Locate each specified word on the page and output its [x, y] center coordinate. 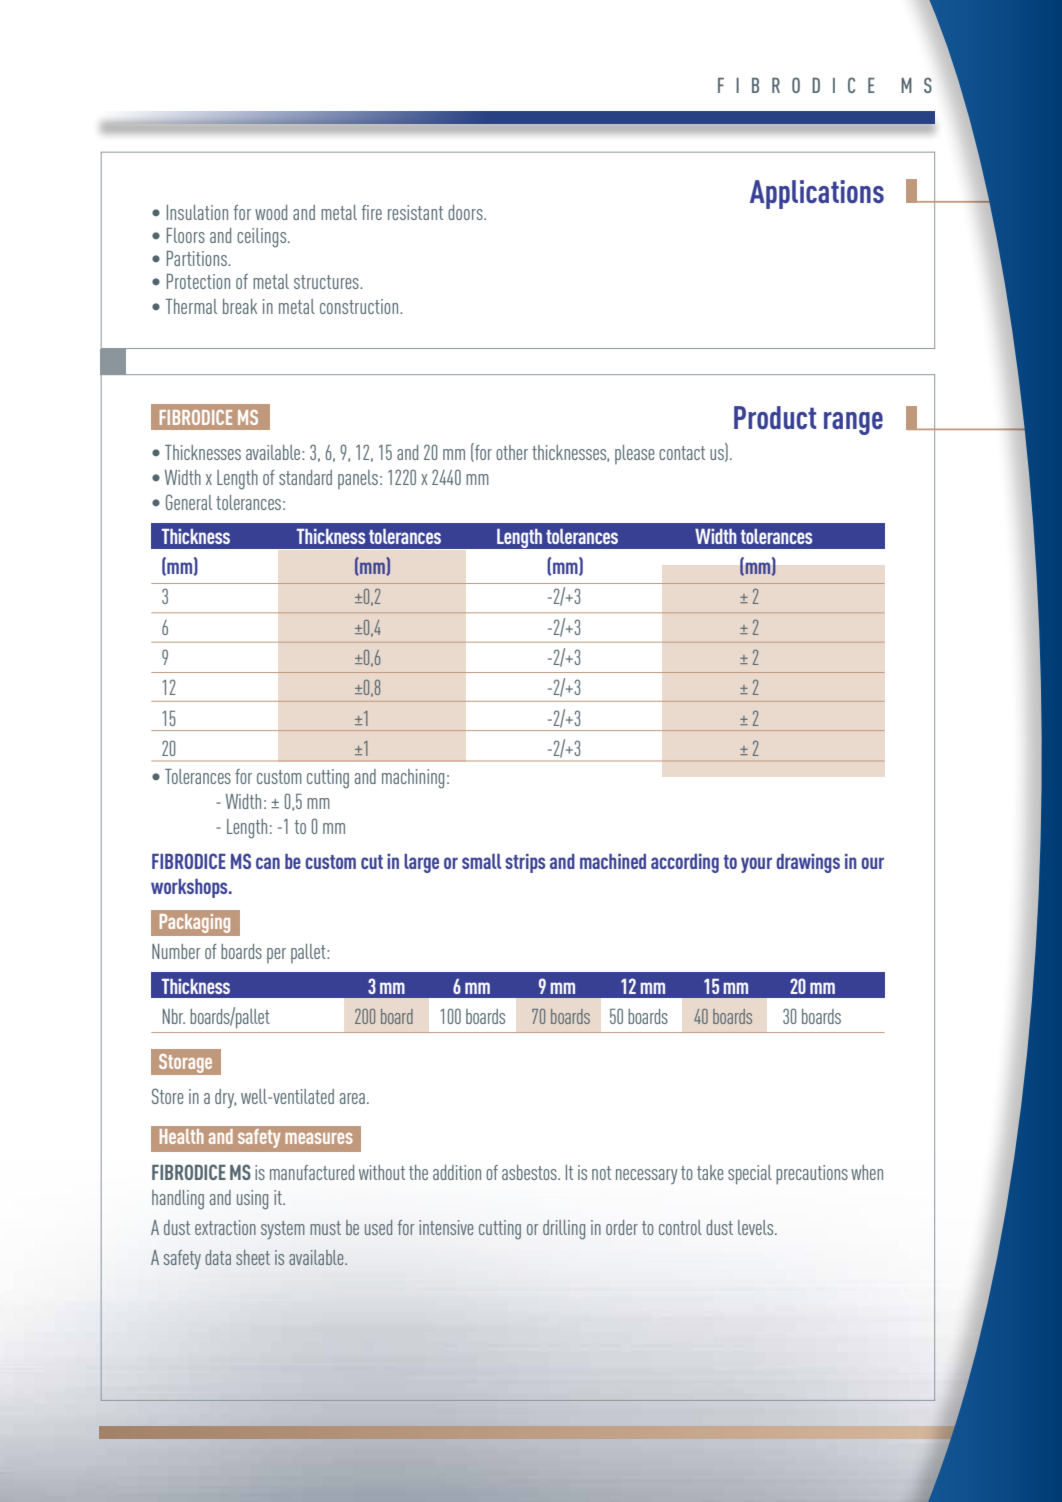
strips [525, 863]
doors [466, 212]
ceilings [263, 238]
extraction [225, 1227]
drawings [808, 863]
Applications [817, 194]
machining [413, 779]
